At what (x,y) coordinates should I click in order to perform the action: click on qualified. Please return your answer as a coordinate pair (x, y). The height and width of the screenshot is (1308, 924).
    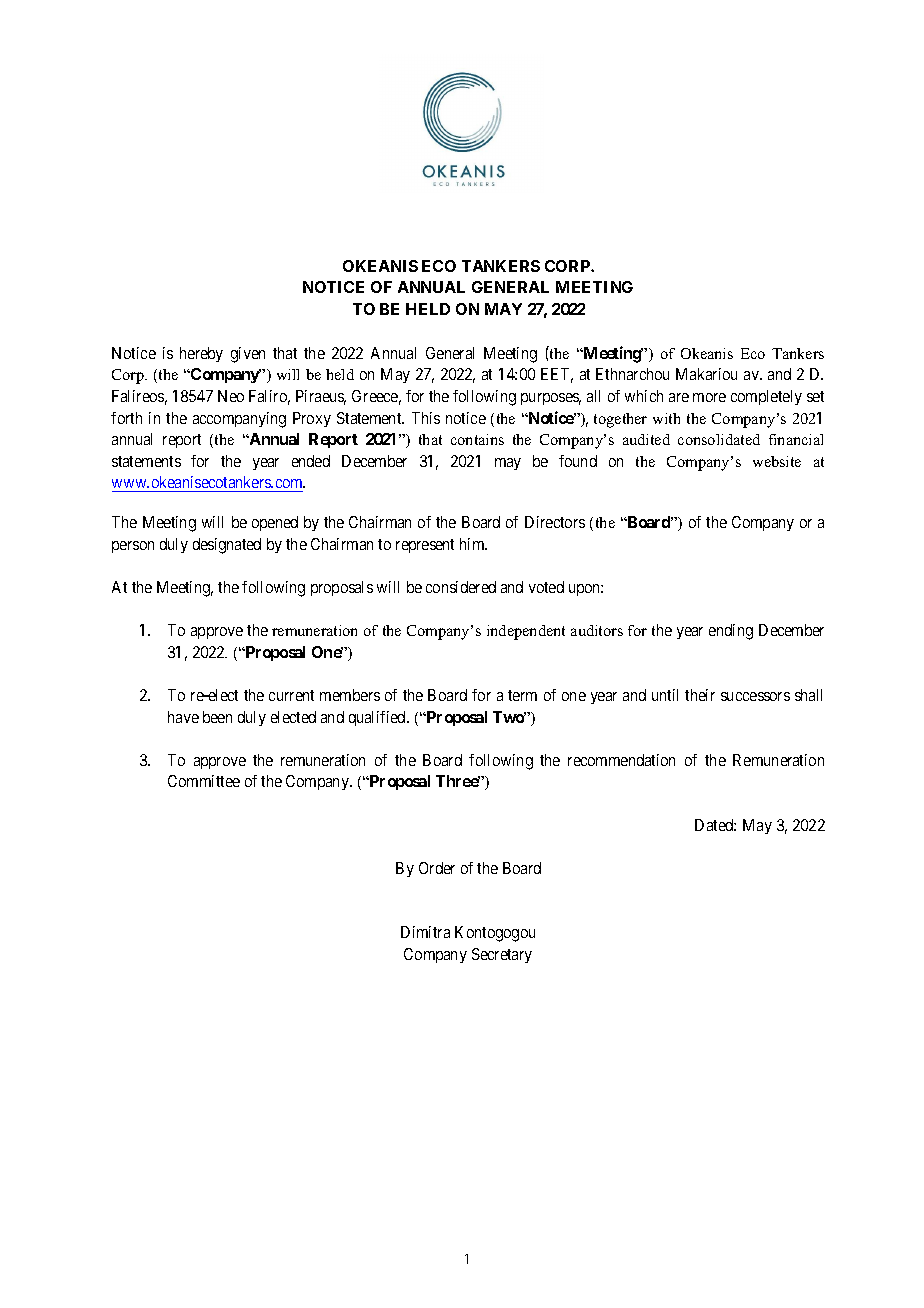
    Looking at the image, I should click on (378, 718).
